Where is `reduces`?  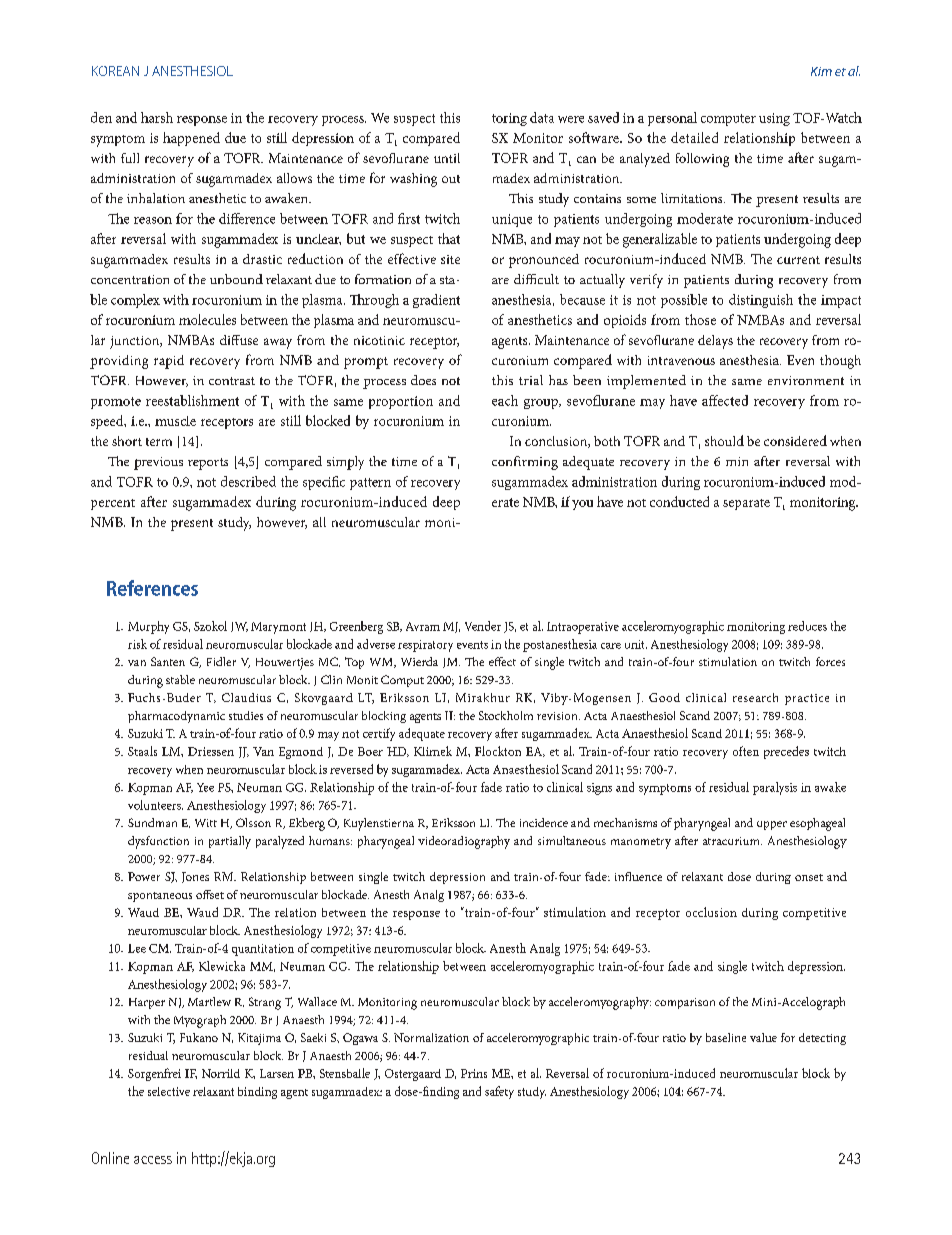 reduces is located at coordinates (807, 626).
